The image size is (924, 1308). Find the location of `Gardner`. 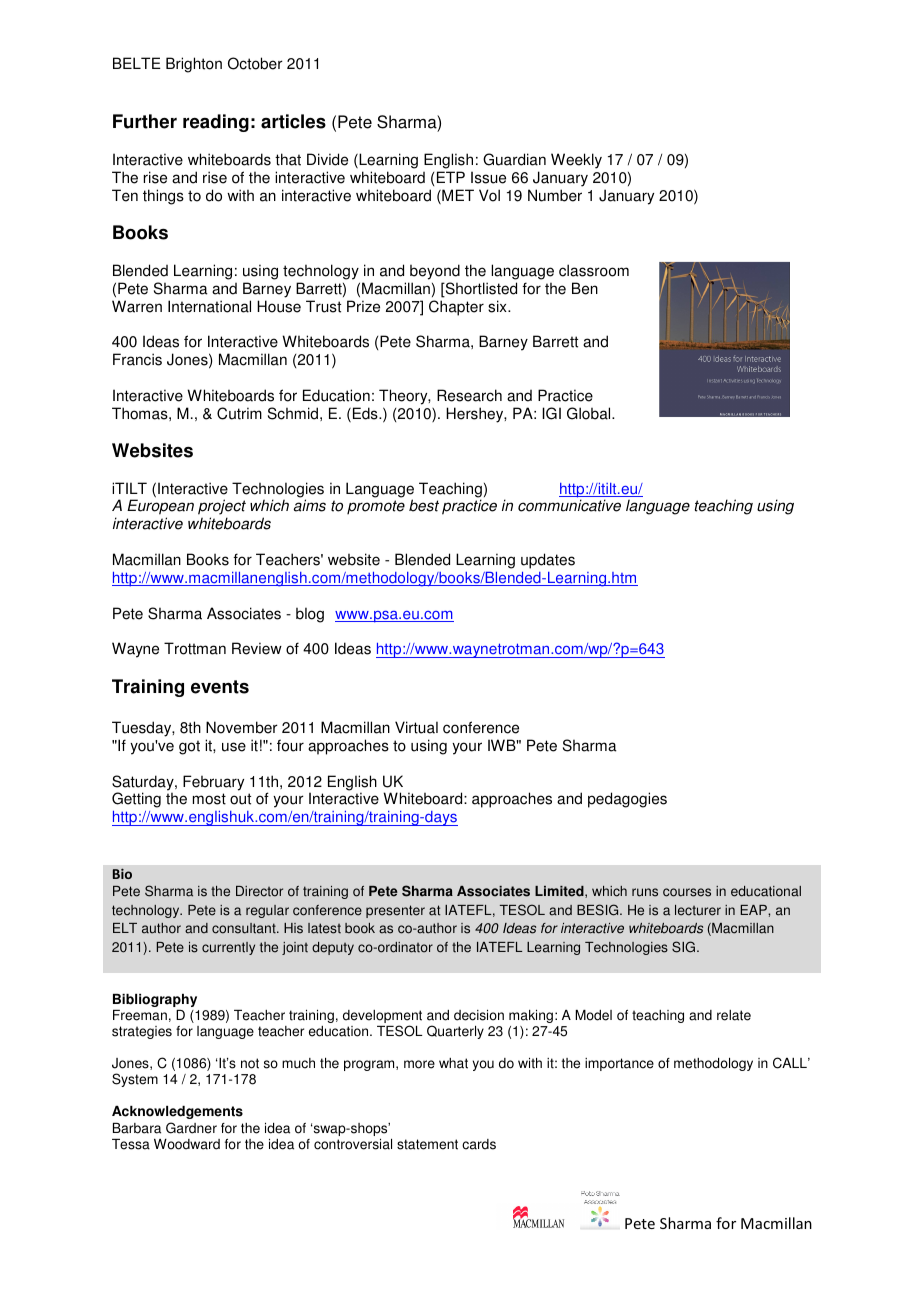

Gardner is located at coordinates (191, 1128).
